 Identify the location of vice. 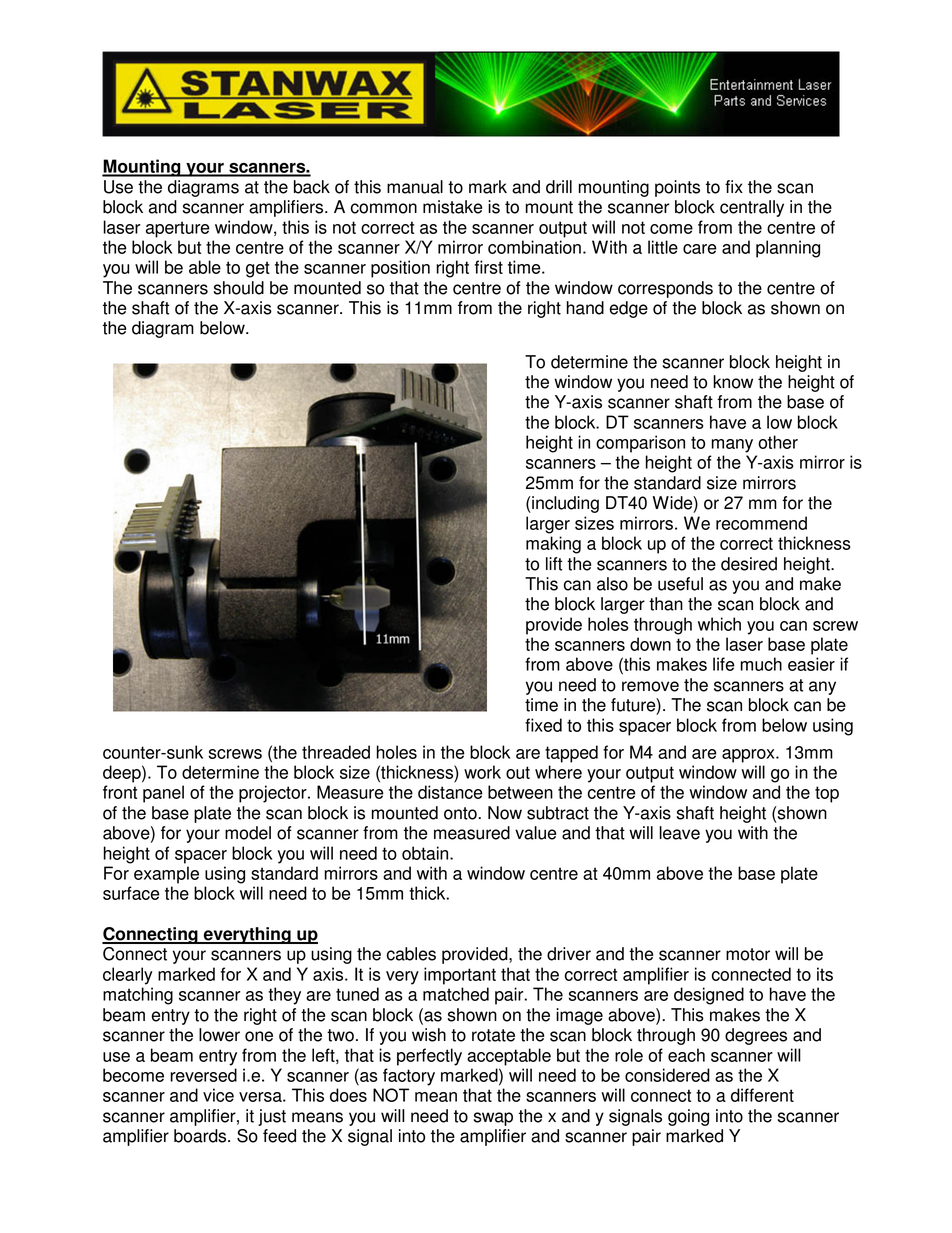
(218, 1095).
